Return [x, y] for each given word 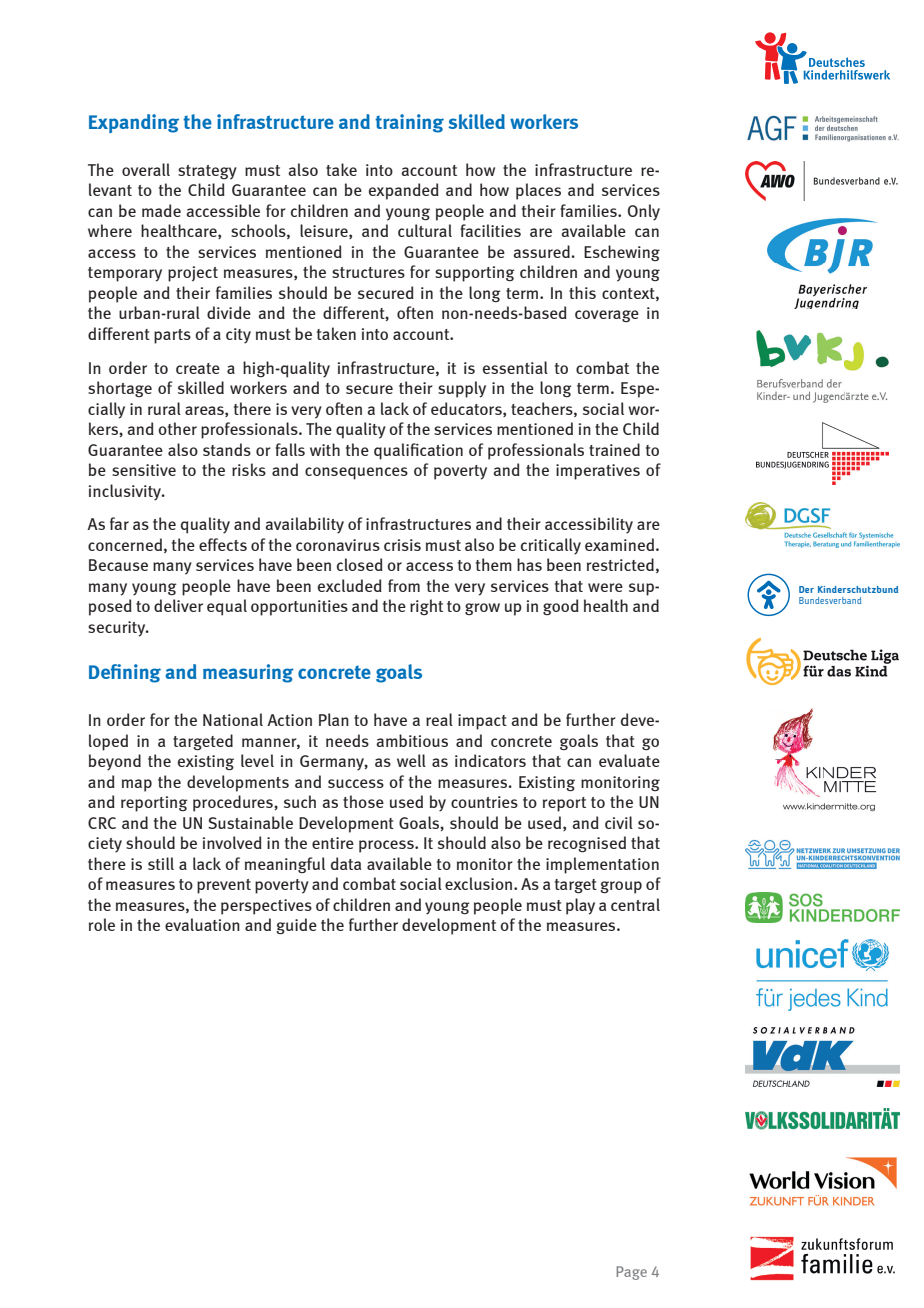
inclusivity [126, 492]
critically [551, 546]
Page [631, 1273]
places [538, 191]
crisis [402, 545]
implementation [602, 865]
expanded [404, 191]
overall [146, 169]
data [346, 863]
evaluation [202, 924]
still [161, 863]
